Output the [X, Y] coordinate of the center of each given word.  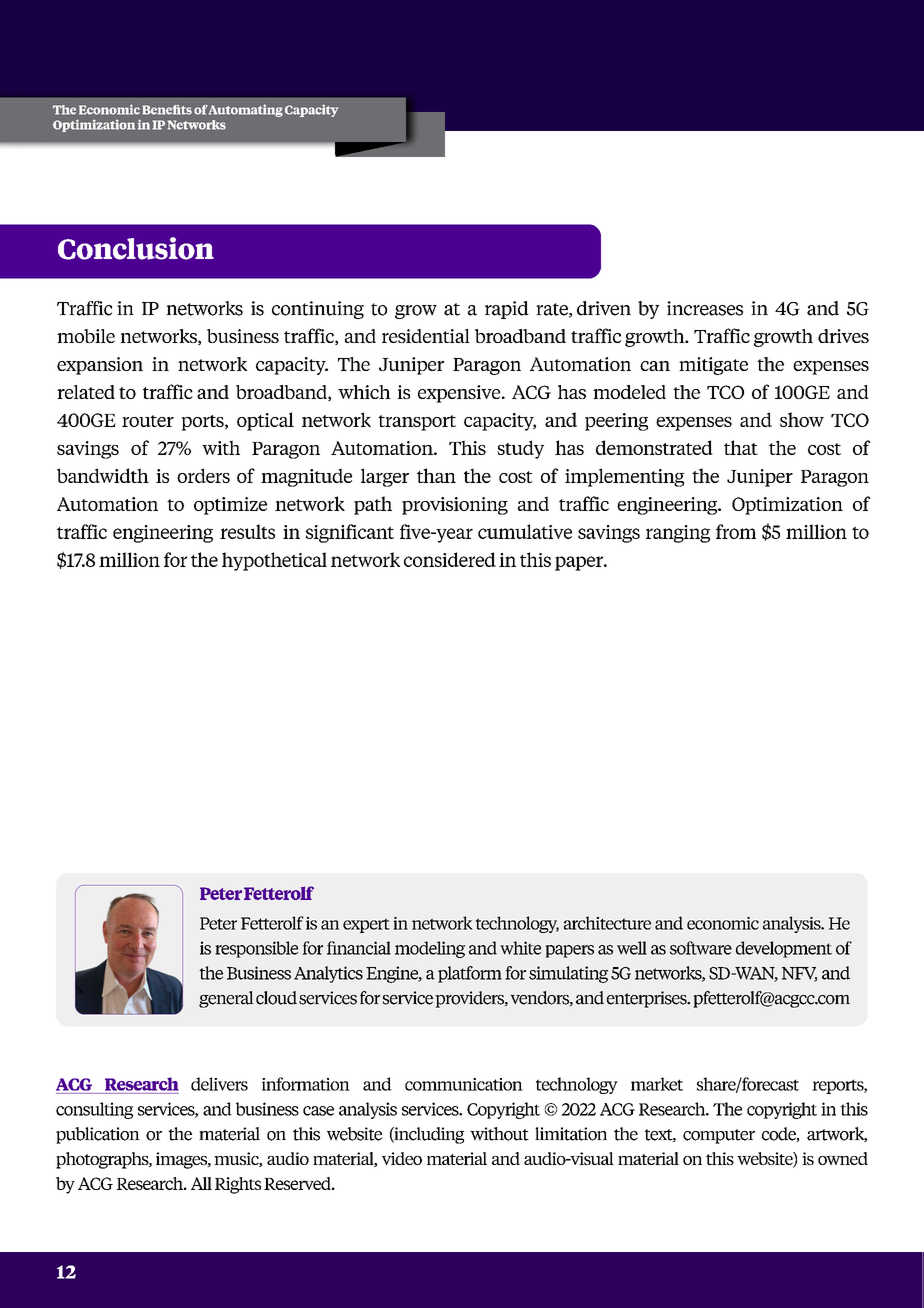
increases [705, 308]
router [148, 421]
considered [450, 559]
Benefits [167, 110]
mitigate [713, 366]
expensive [460, 394]
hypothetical [274, 561]
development [784, 949]
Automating [246, 110]
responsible [256, 949]
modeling [430, 949]
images [182, 1160]
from [736, 531]
